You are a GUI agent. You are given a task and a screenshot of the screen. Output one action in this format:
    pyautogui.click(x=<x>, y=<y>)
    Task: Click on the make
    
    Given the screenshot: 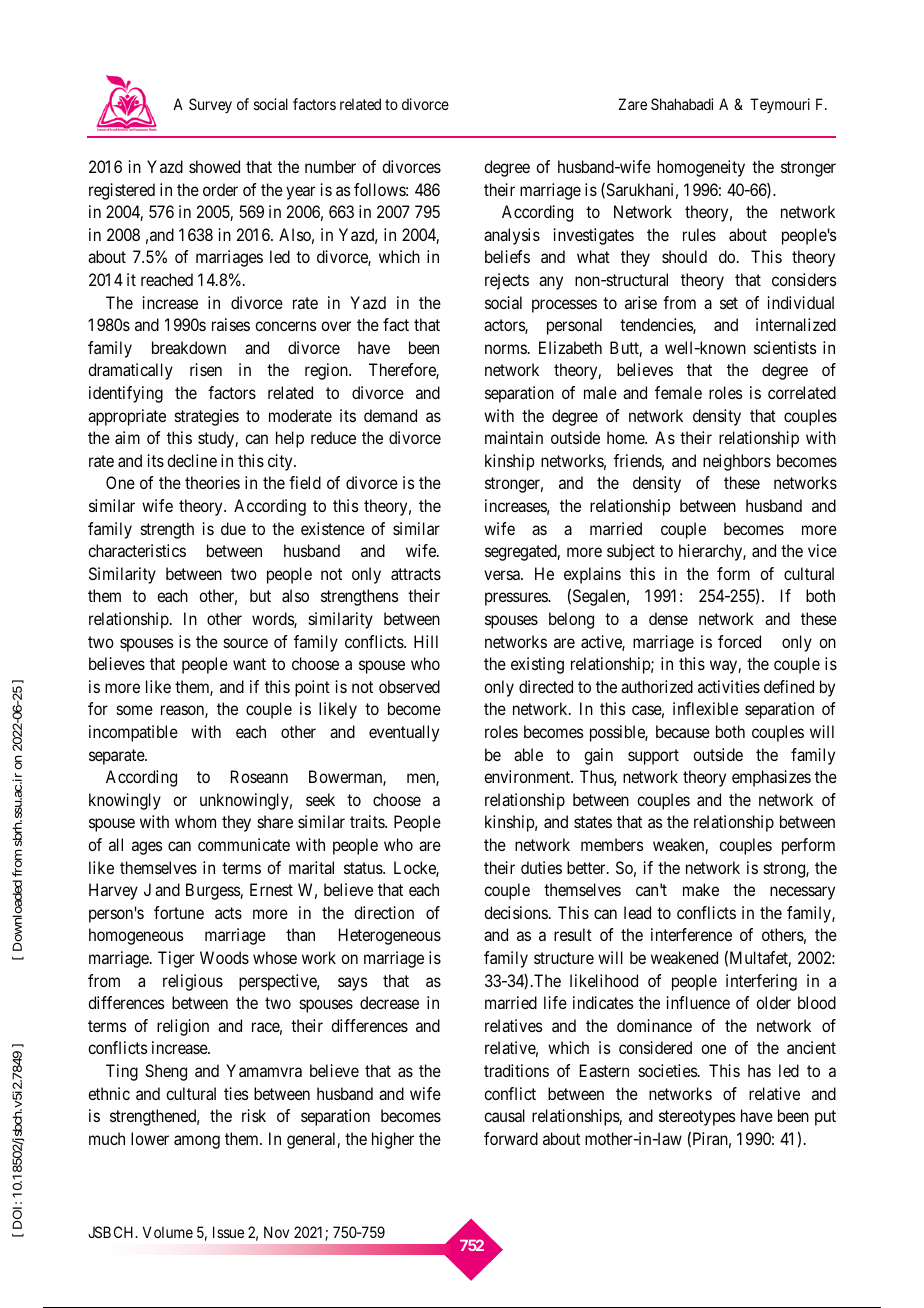 What is the action you would take?
    pyautogui.click(x=701, y=889)
